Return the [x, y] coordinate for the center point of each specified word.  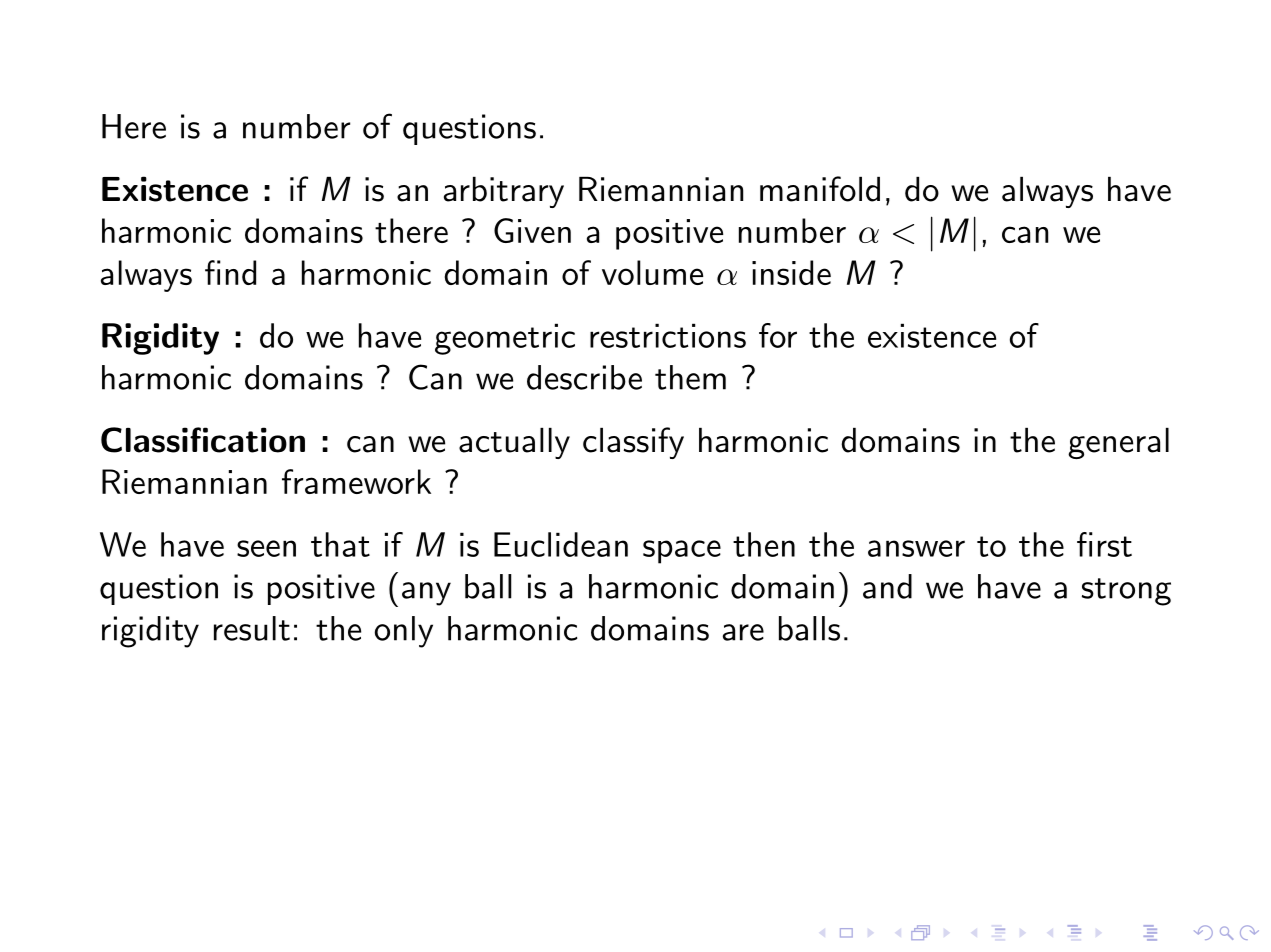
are [743, 632]
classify [633, 443]
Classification [203, 440]
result [252, 628]
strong [1126, 592]
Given [532, 230]
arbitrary [504, 192]
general [1118, 443]
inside [791, 272]
